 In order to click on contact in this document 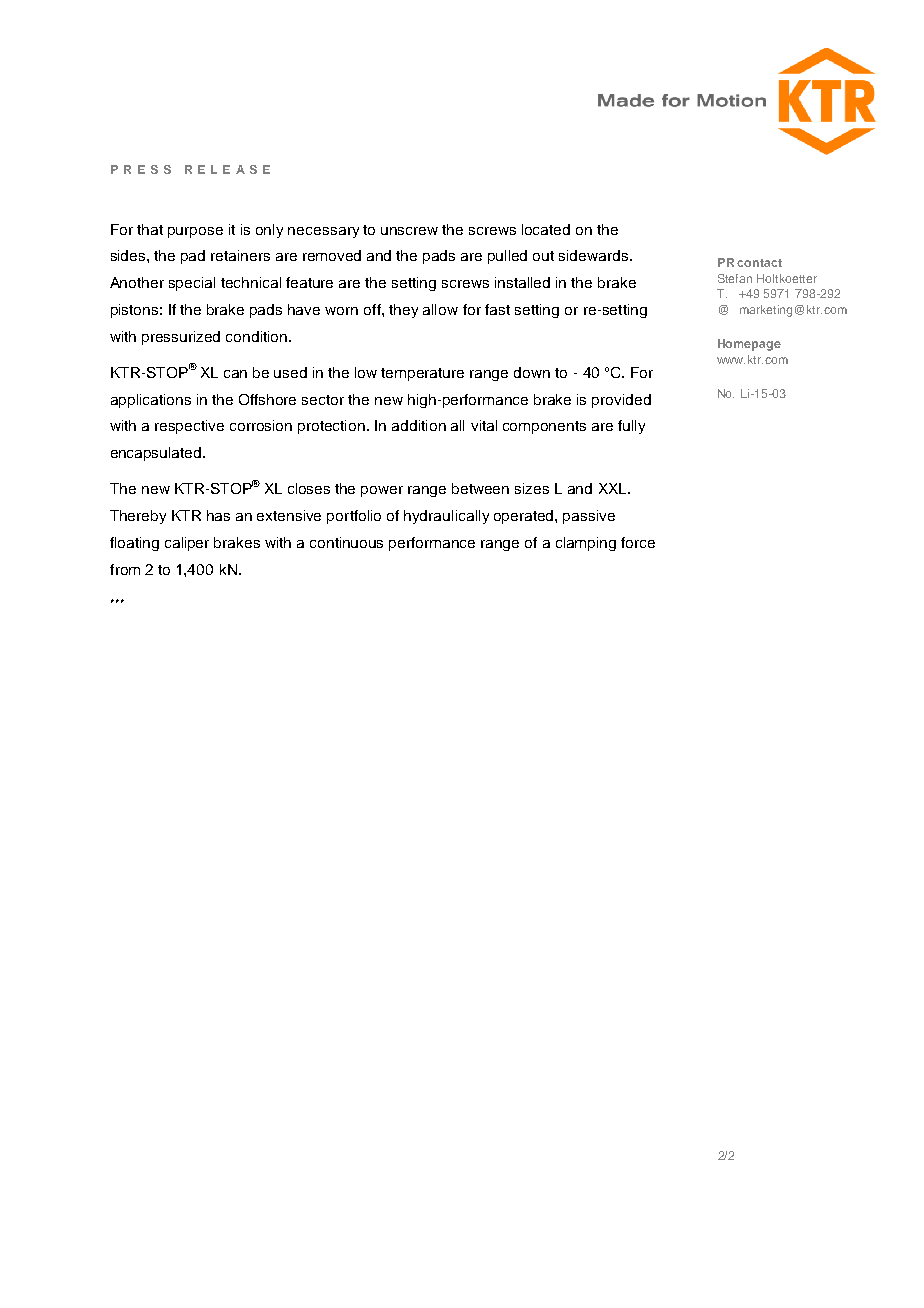, I will do `click(759, 263)`.
